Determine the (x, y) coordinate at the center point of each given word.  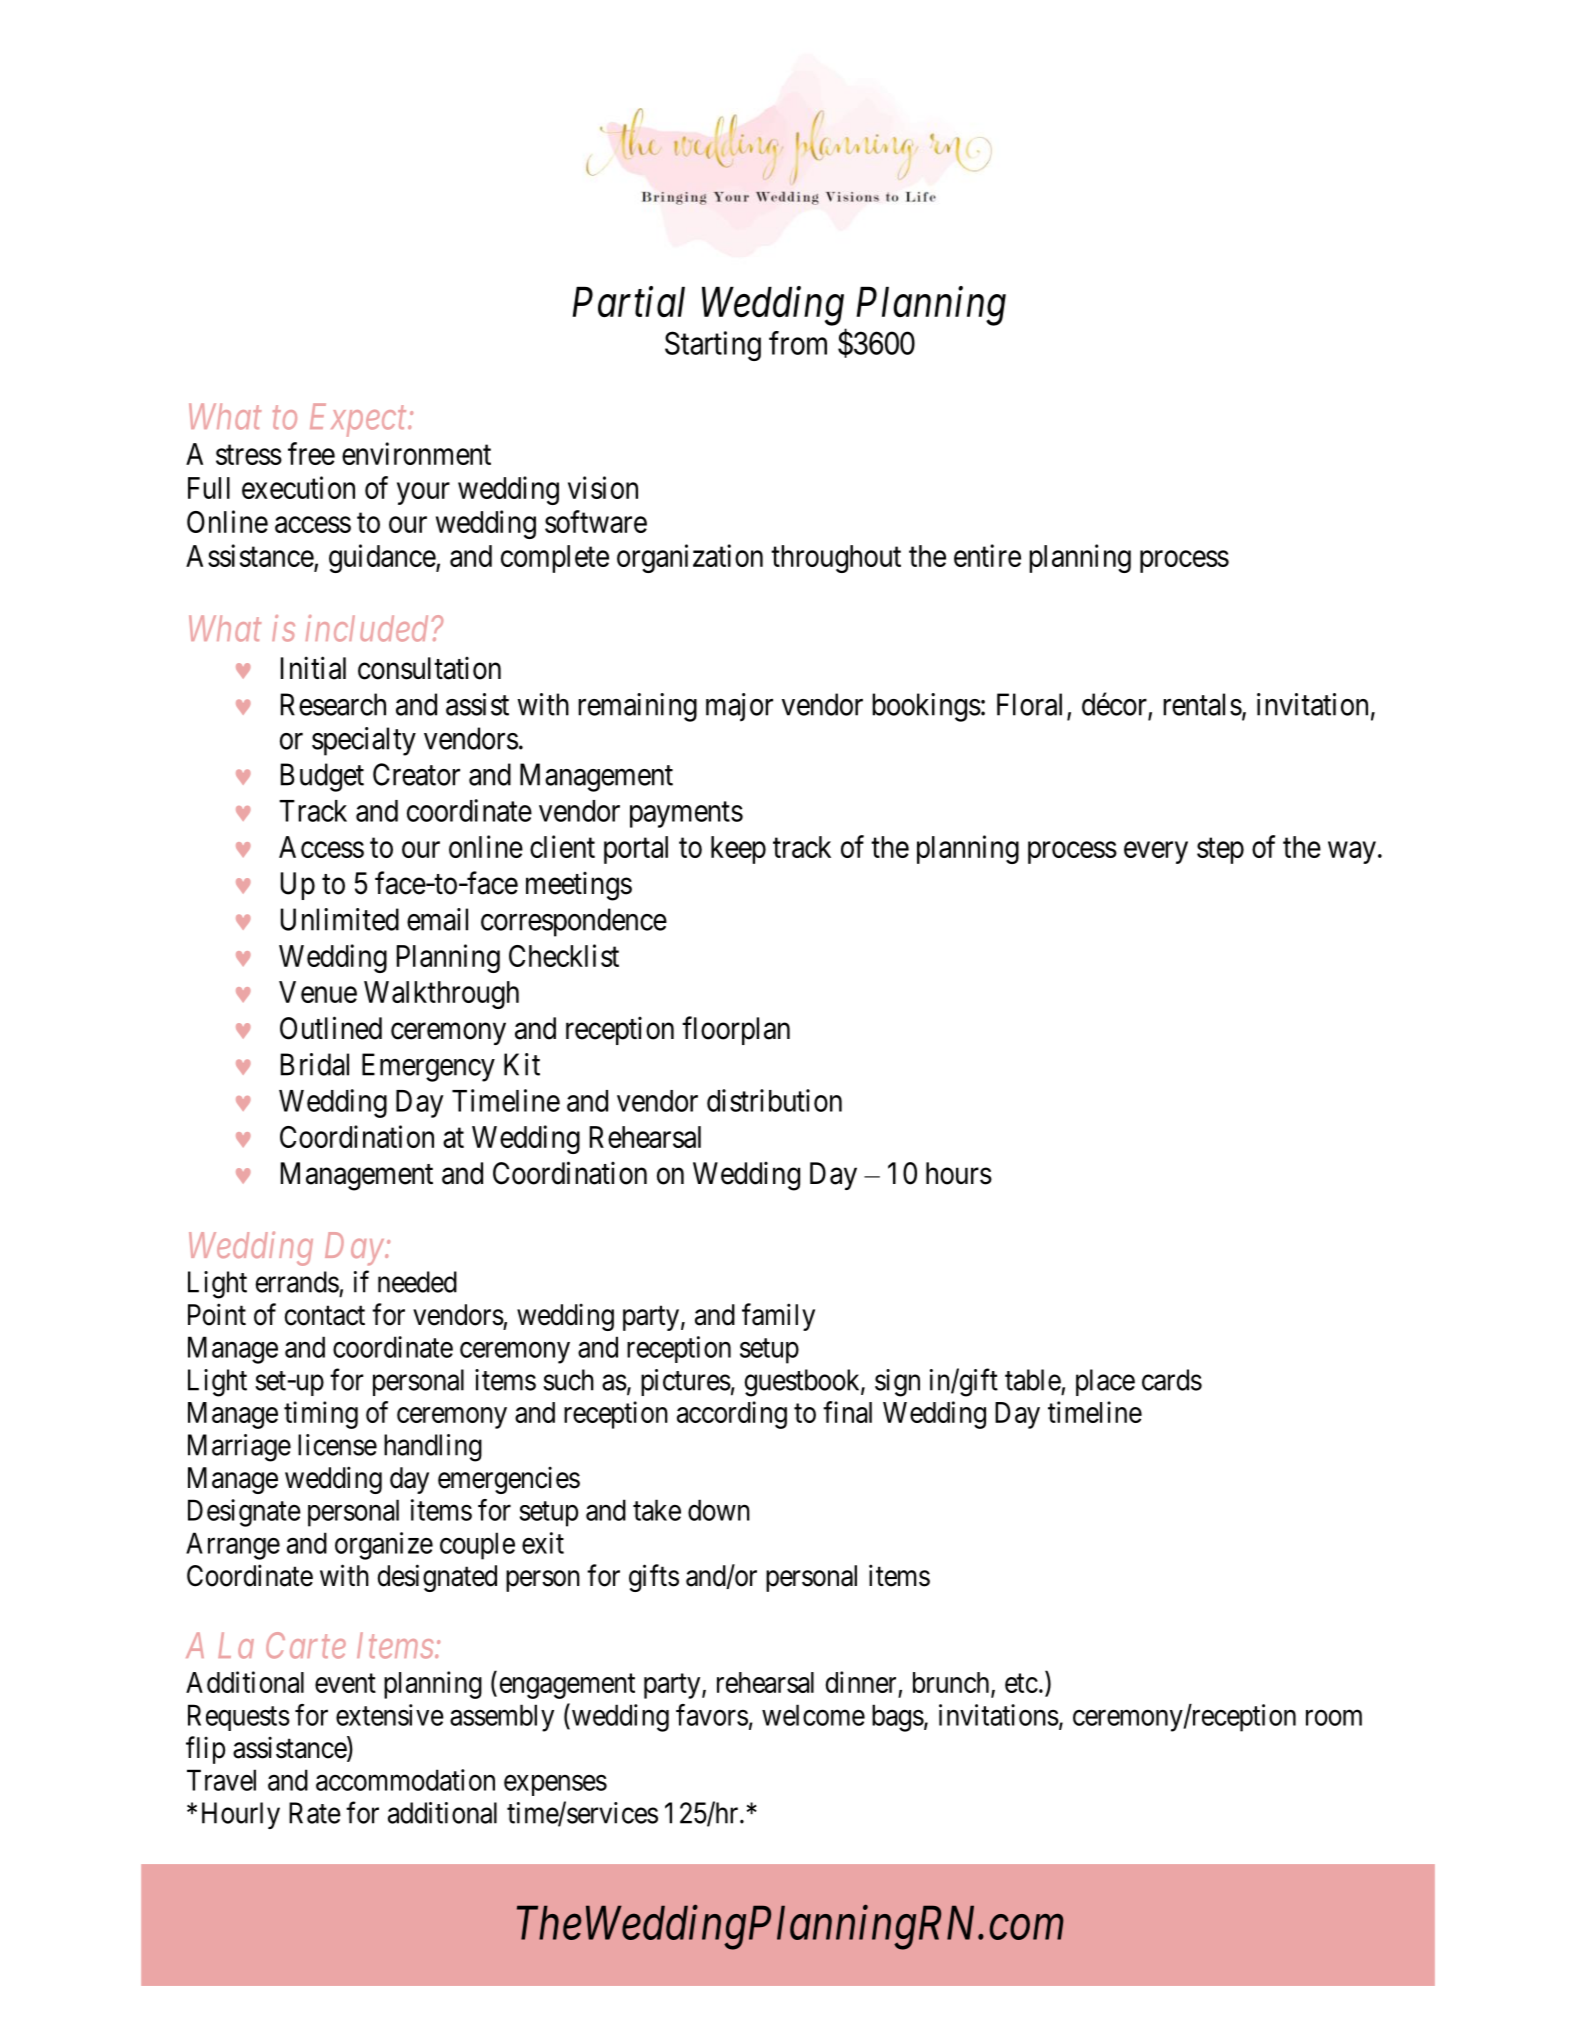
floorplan (736, 1030)
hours (959, 1173)
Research (333, 704)
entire (987, 555)
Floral (1029, 704)
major (739, 707)
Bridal (315, 1064)
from (798, 343)
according (732, 1415)
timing (321, 1415)
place (1105, 1382)
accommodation (405, 1780)
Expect (360, 420)
